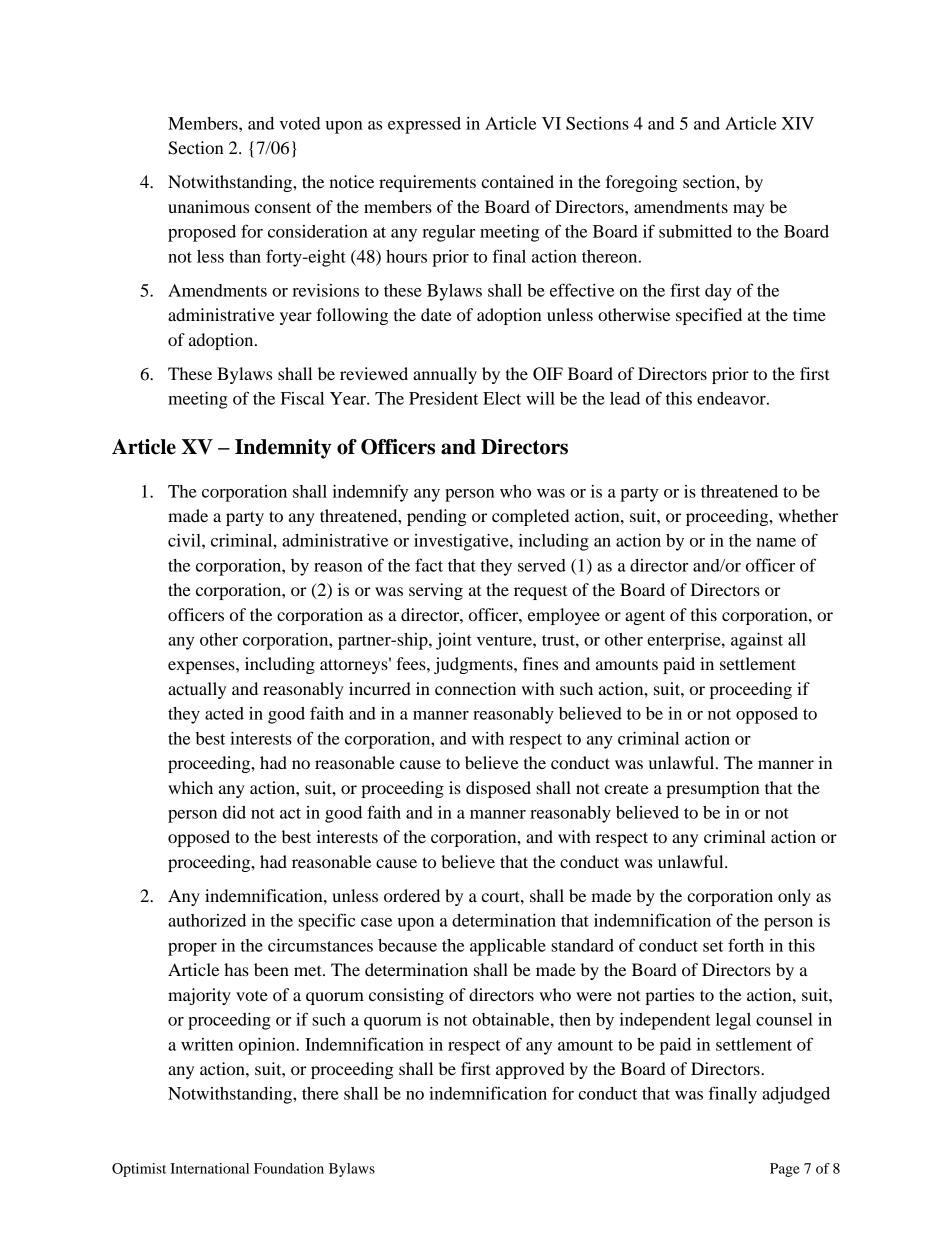 This screenshot has width=952, height=1233. Describe the element at coordinates (749, 210) in the screenshot. I see `may` at that location.
